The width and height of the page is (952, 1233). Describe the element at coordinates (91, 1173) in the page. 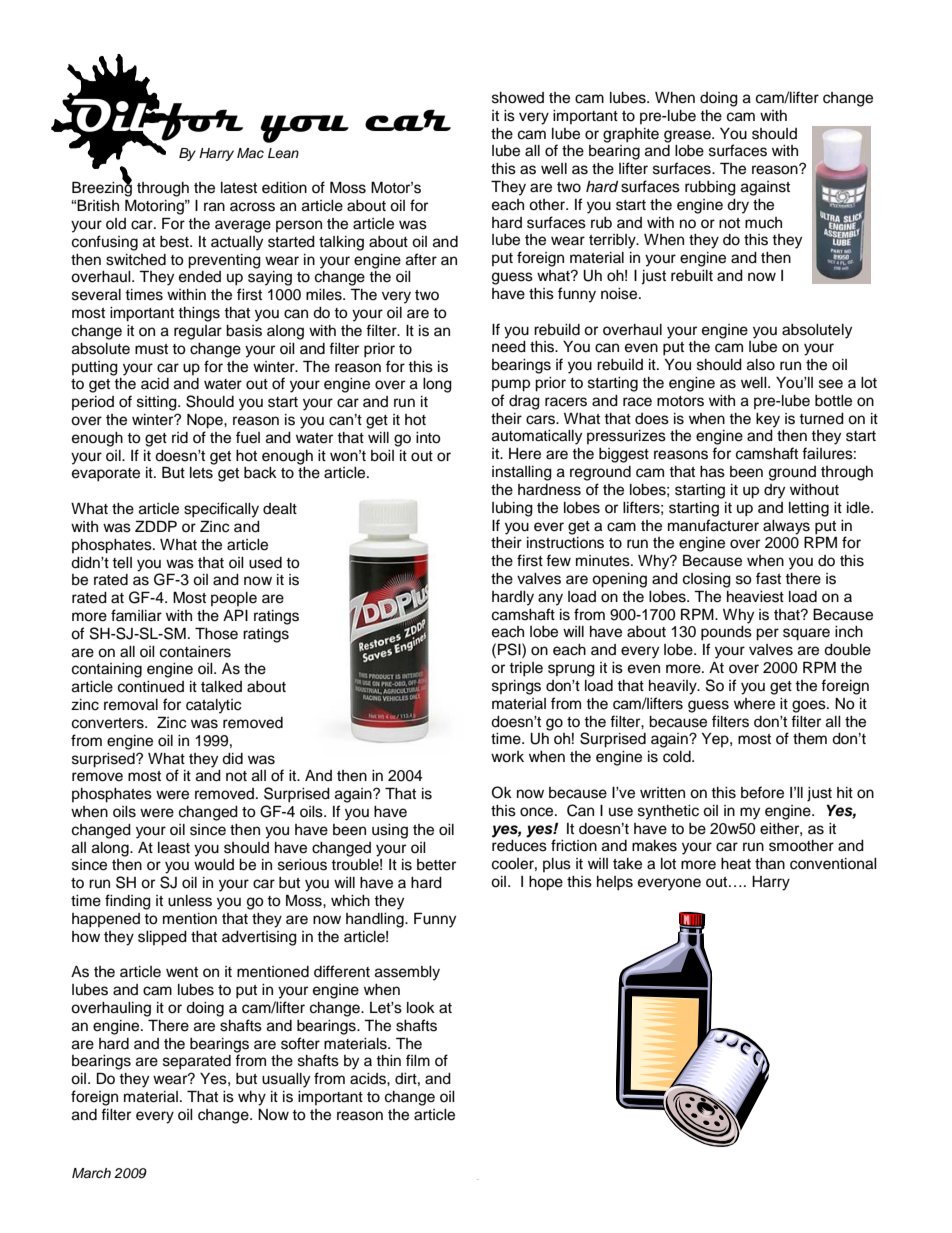

I see `March` at that location.
